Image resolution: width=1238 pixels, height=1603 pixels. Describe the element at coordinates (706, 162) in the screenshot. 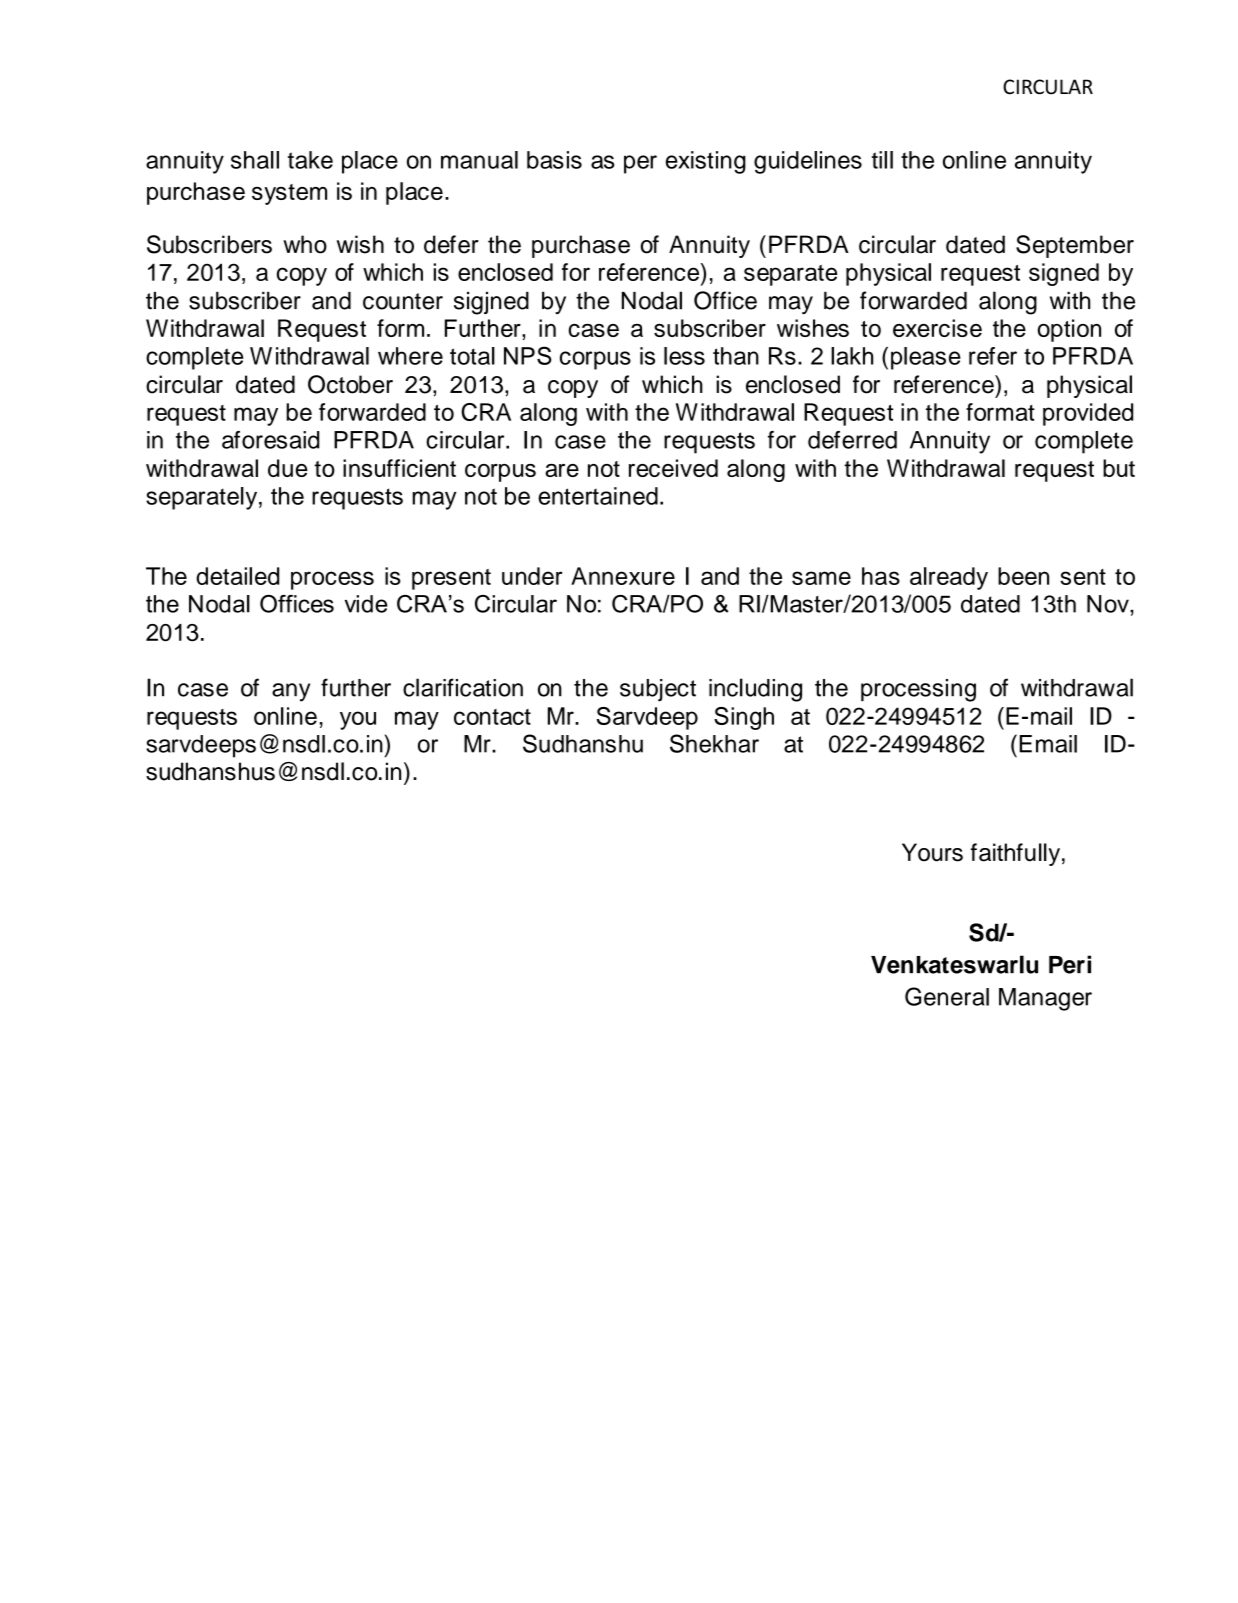

I see `existing` at that location.
